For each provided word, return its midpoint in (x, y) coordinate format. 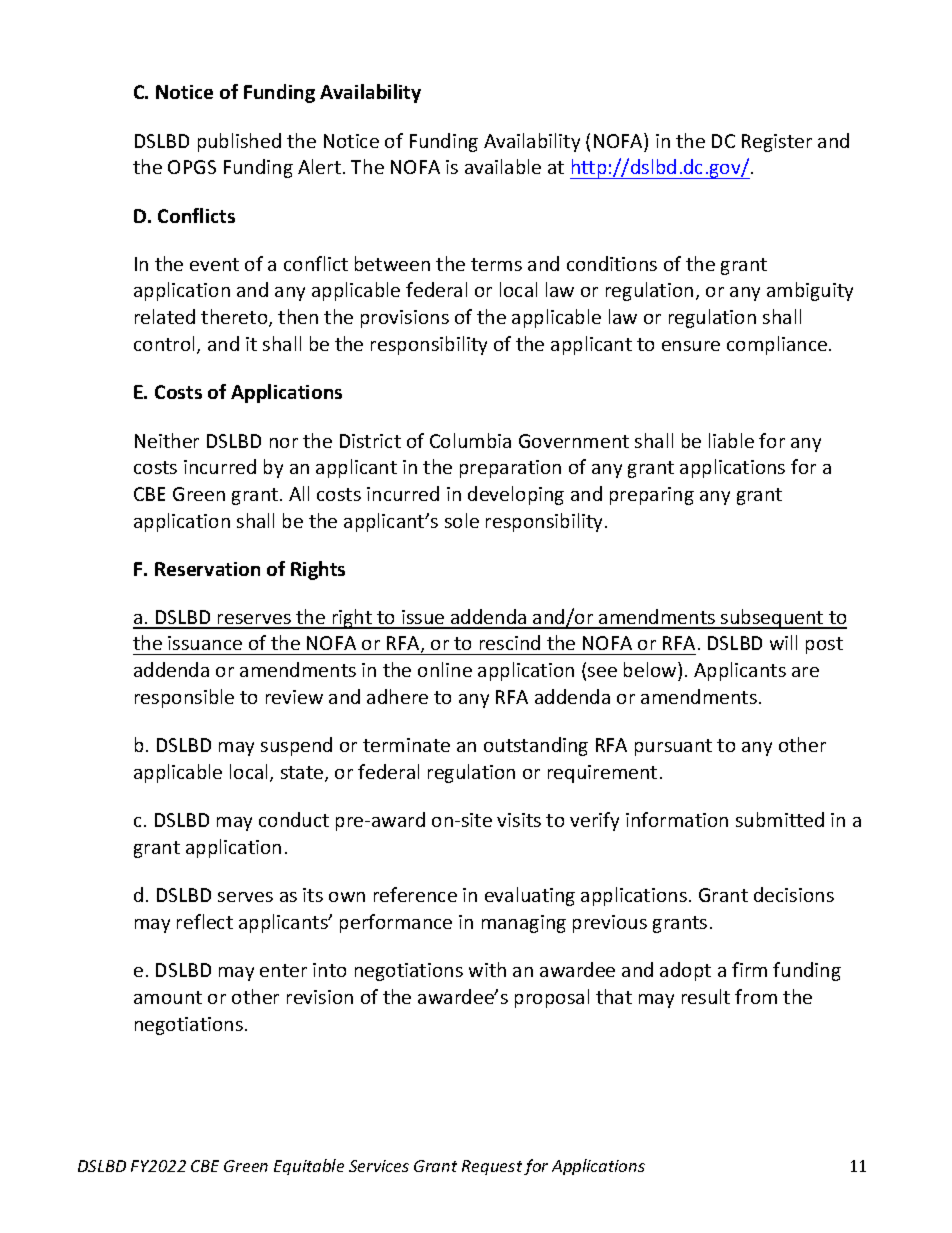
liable (731, 440)
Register (777, 143)
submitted (780, 819)
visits (519, 820)
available (503, 166)
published (239, 142)
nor (284, 443)
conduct (294, 819)
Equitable (309, 1167)
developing (516, 495)
